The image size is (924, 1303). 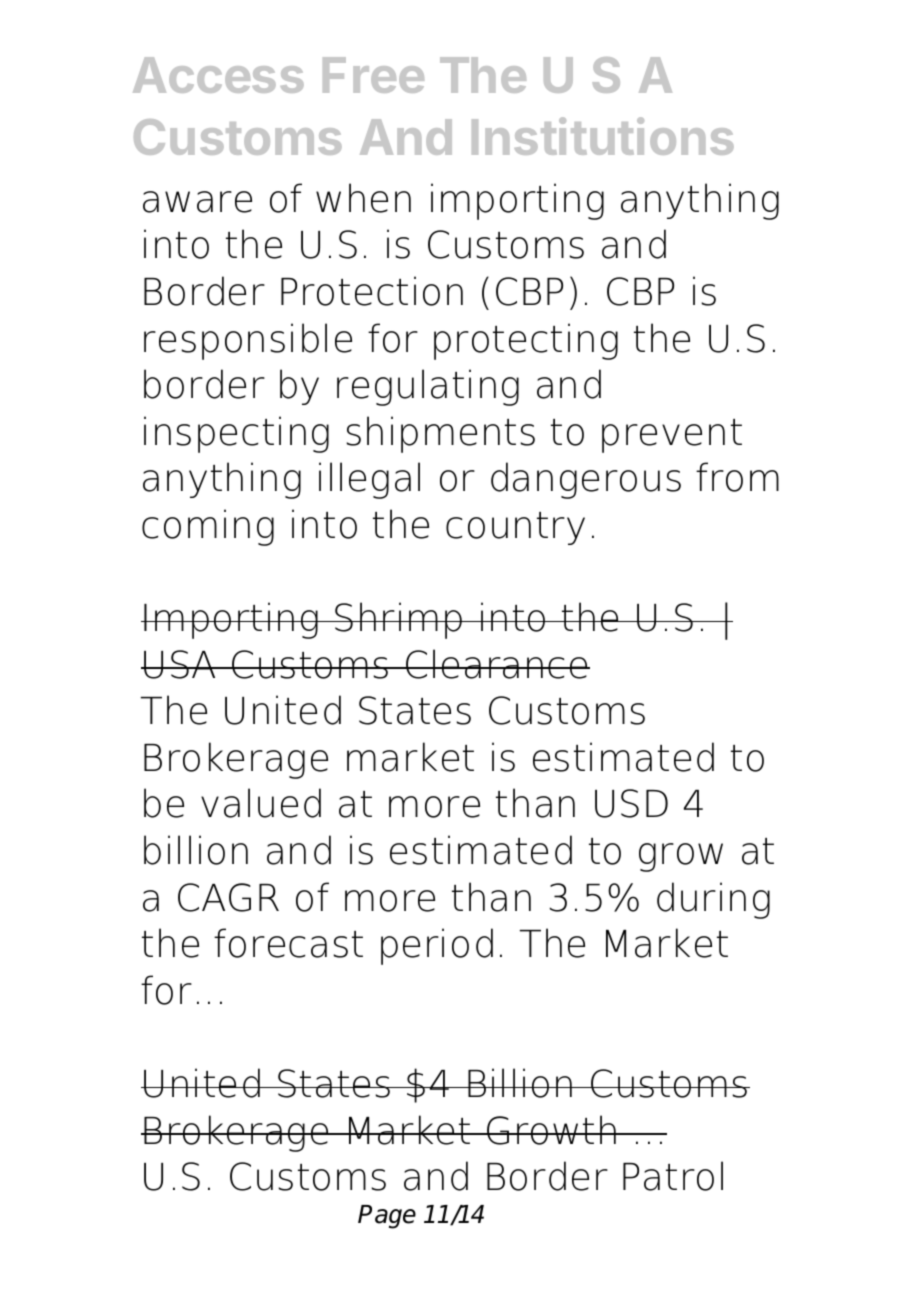 I want to click on Page, so click(x=387, y=1217).
